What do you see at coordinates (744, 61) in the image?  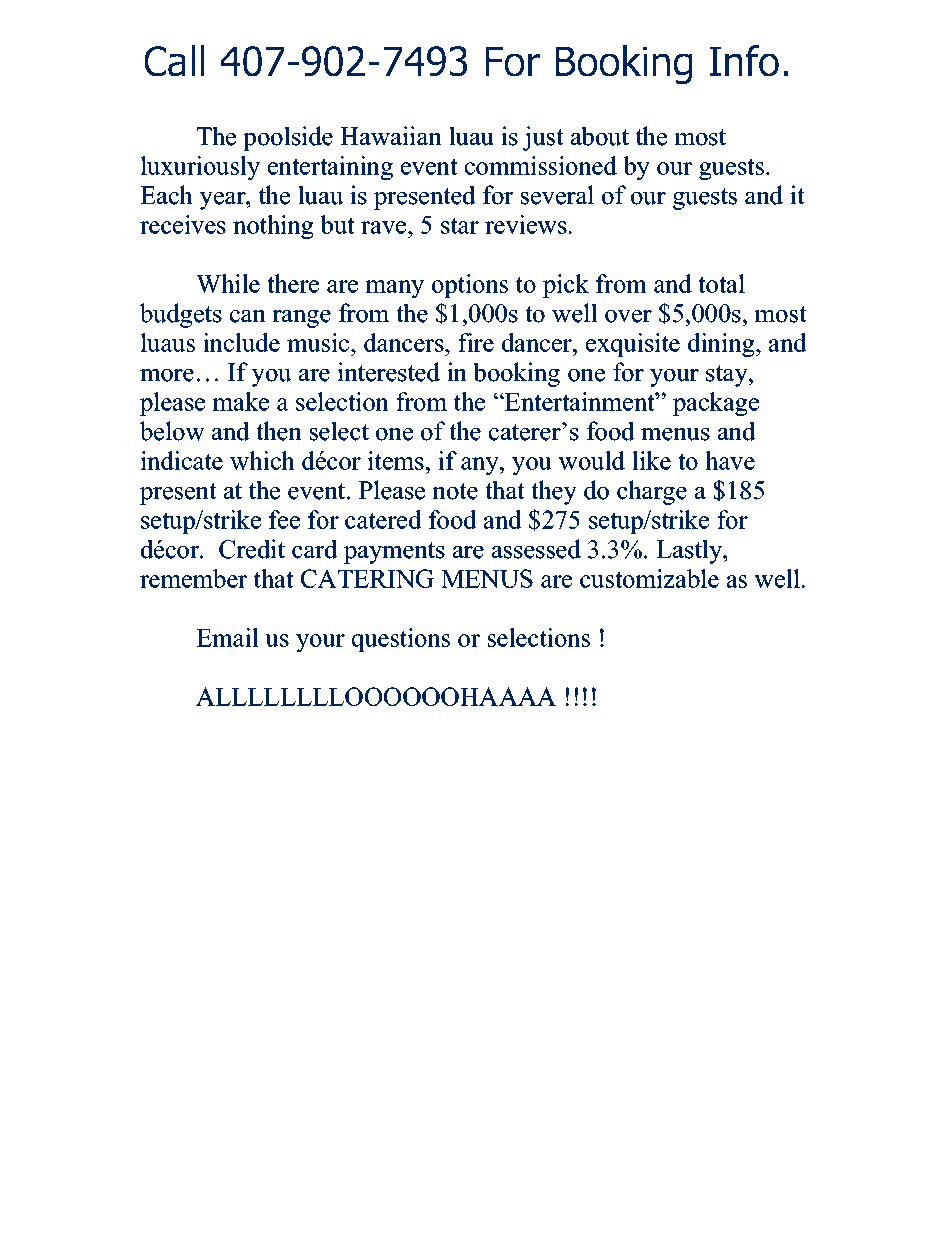 I see `Info` at bounding box center [744, 61].
